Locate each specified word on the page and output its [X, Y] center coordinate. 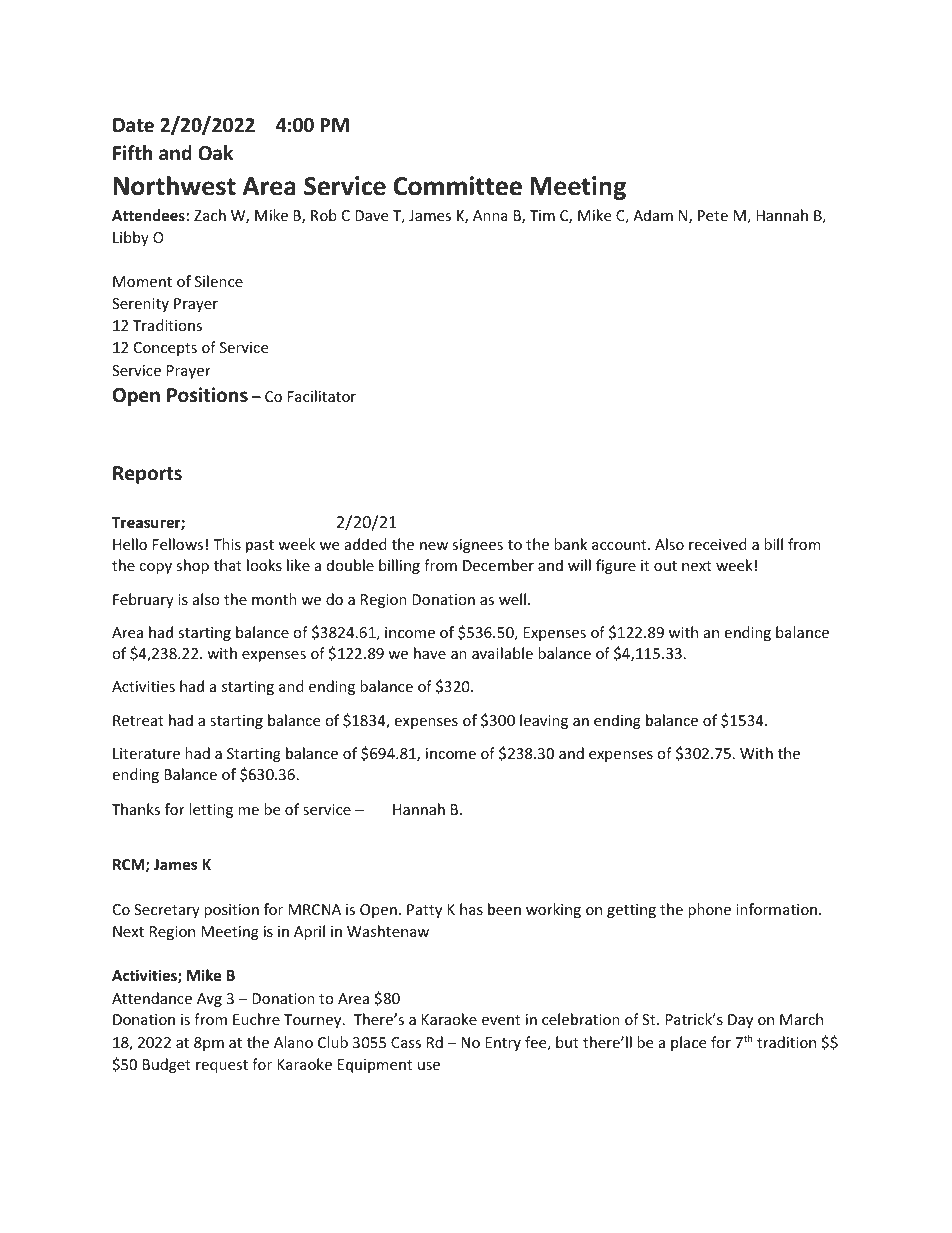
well [512, 599]
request [222, 1066]
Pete [713, 215]
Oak [215, 153]
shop [192, 566]
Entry [503, 1044]
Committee [458, 186]
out [665, 566]
